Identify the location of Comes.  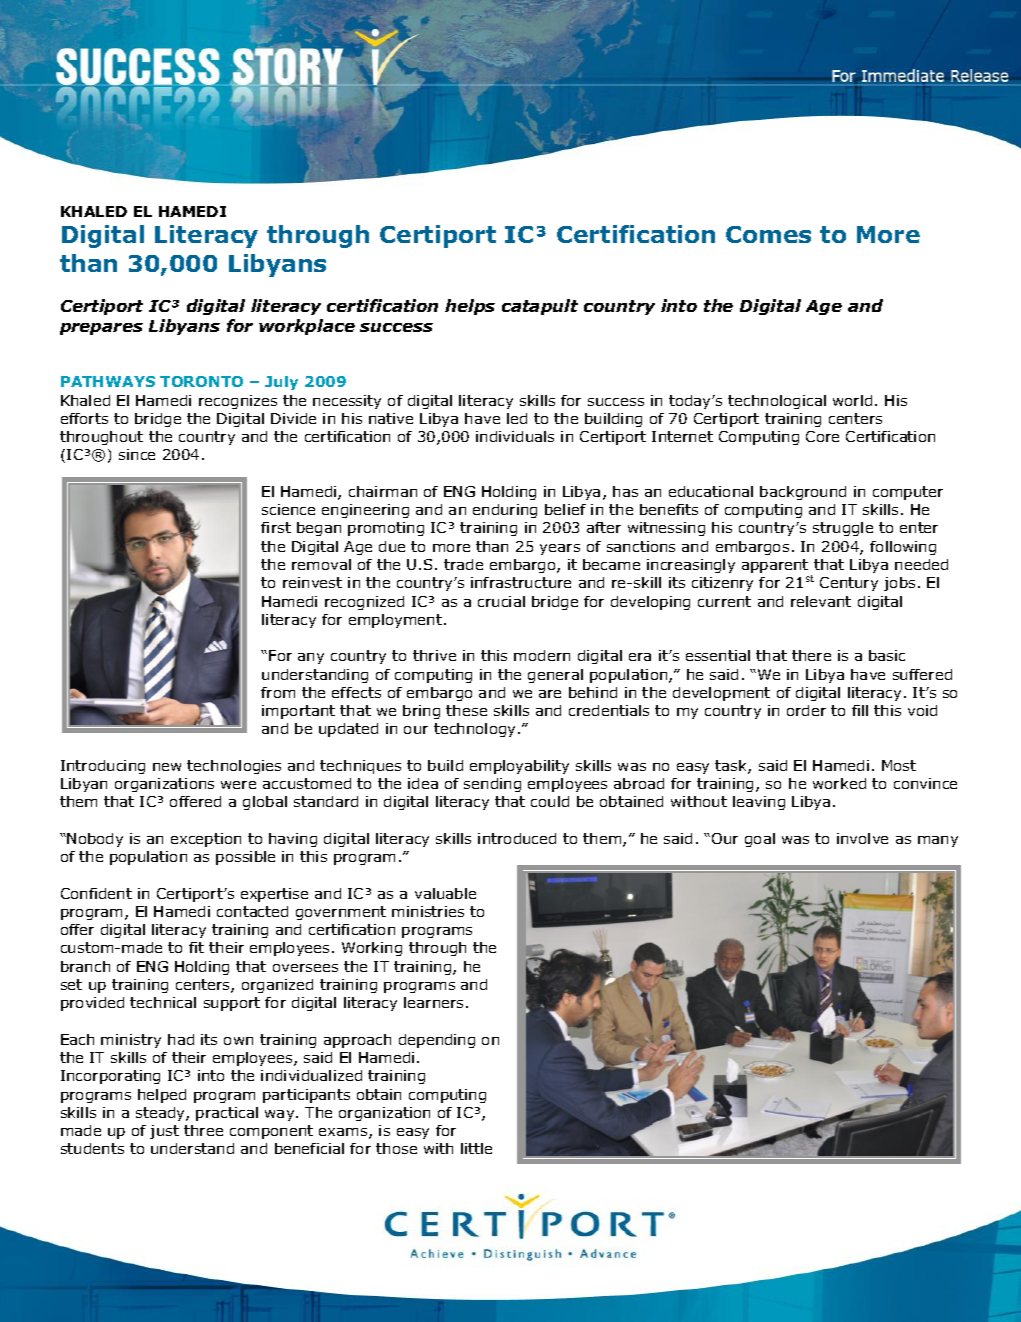
(768, 234).
